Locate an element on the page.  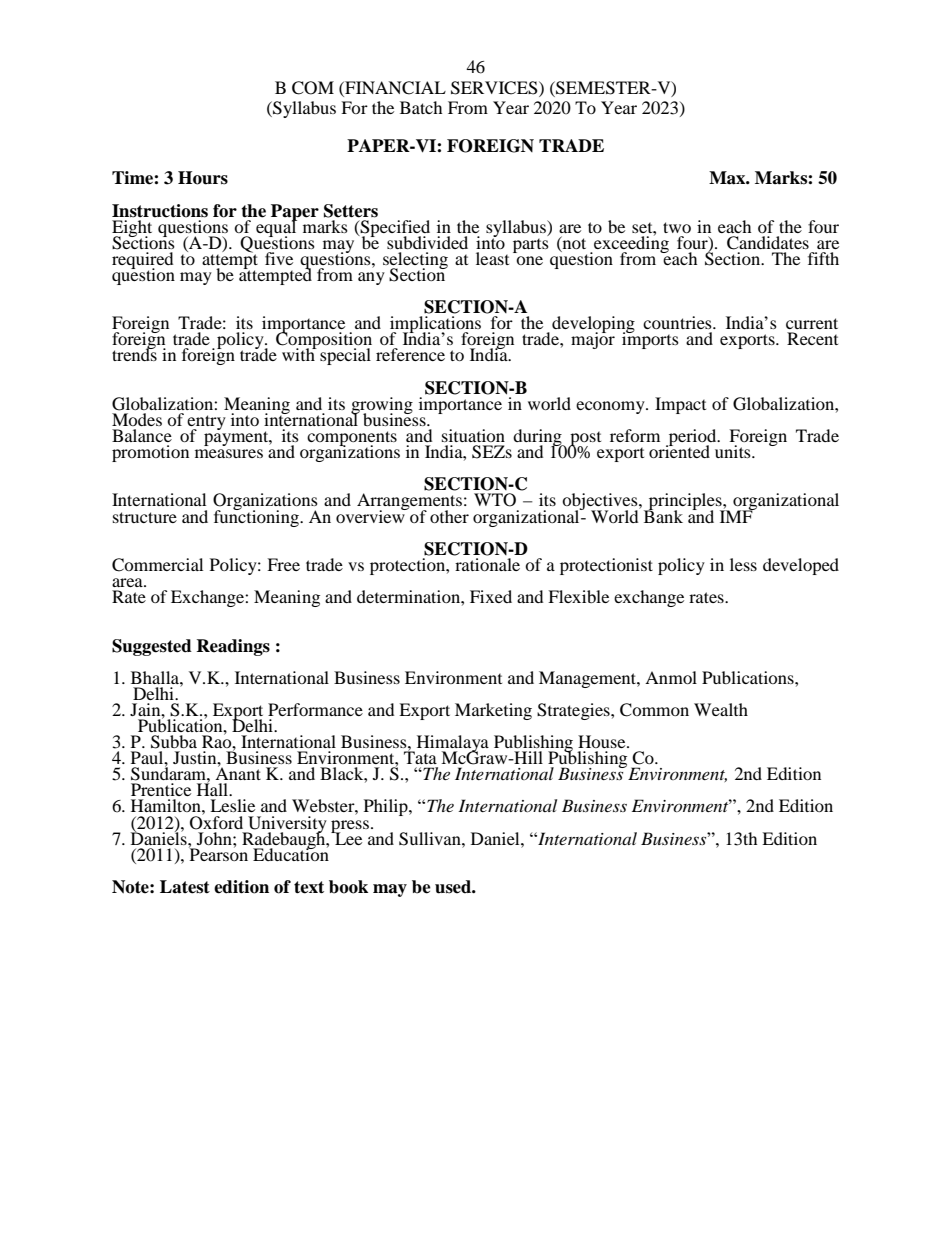
WTO is located at coordinates (495, 500).
